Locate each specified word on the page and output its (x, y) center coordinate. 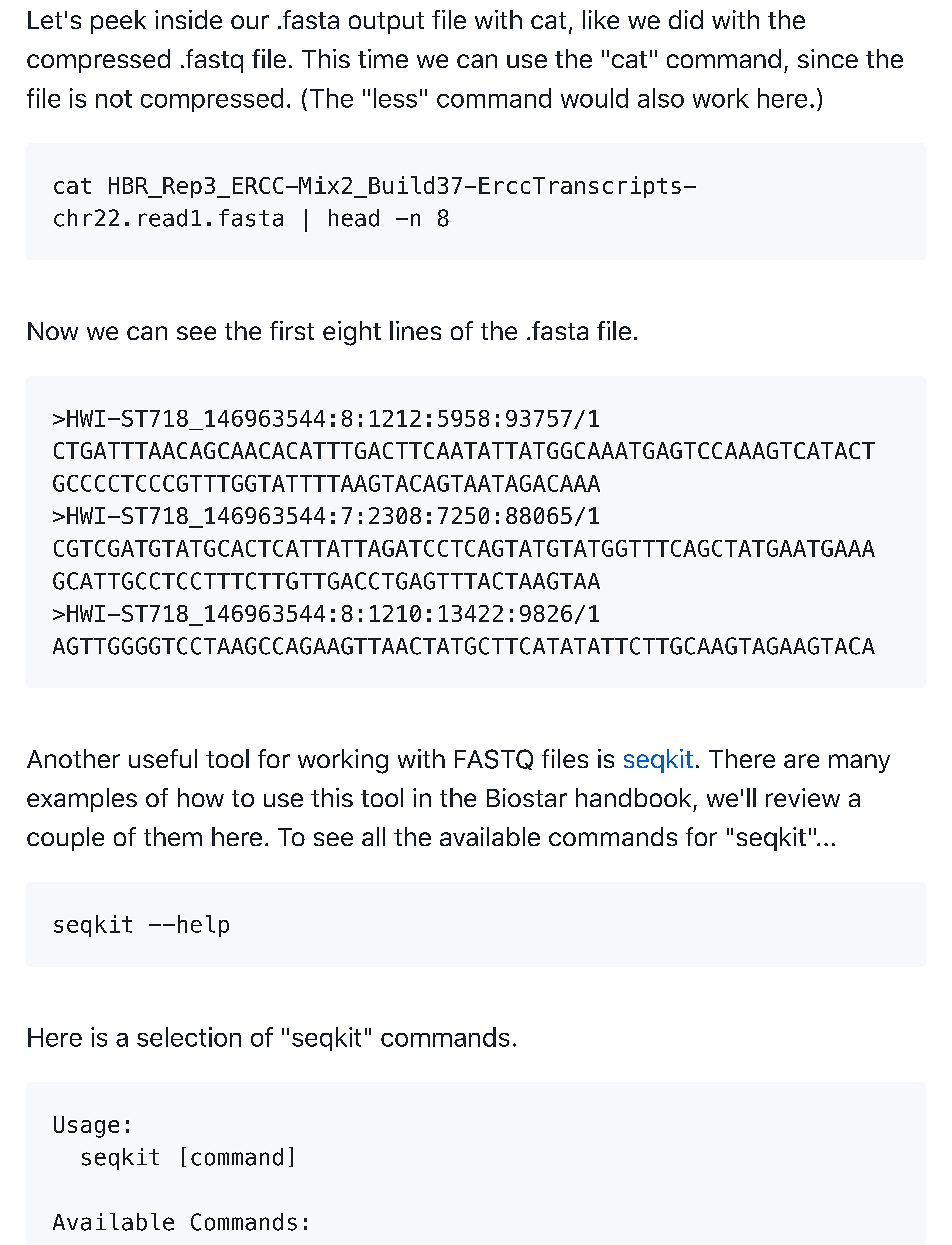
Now (53, 331)
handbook (633, 797)
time (383, 58)
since (828, 58)
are (801, 761)
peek (118, 22)
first (292, 330)
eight (352, 333)
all (373, 836)
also (661, 98)
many (859, 763)
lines (415, 330)
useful (163, 758)
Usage (86, 1127)
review (803, 797)
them (173, 836)
